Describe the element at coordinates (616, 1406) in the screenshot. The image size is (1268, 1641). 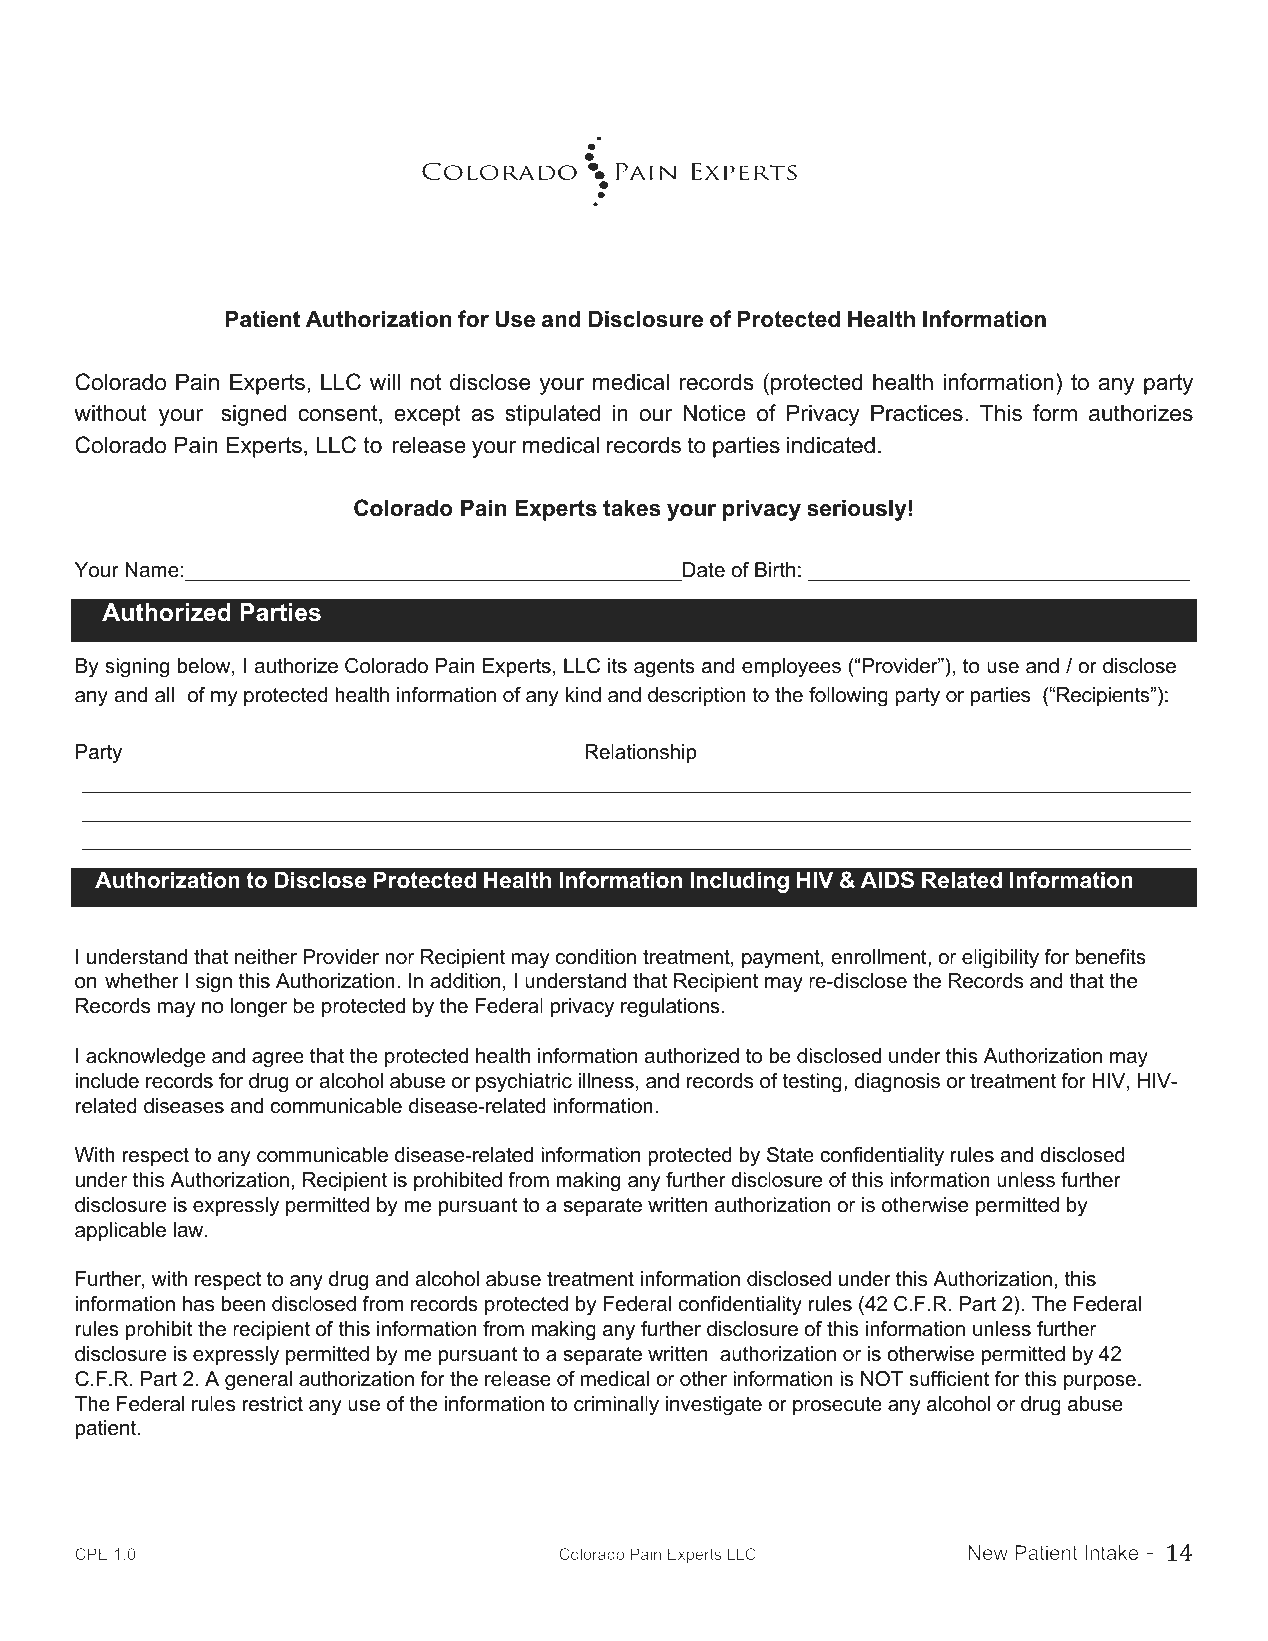
I see `criminally` at that location.
